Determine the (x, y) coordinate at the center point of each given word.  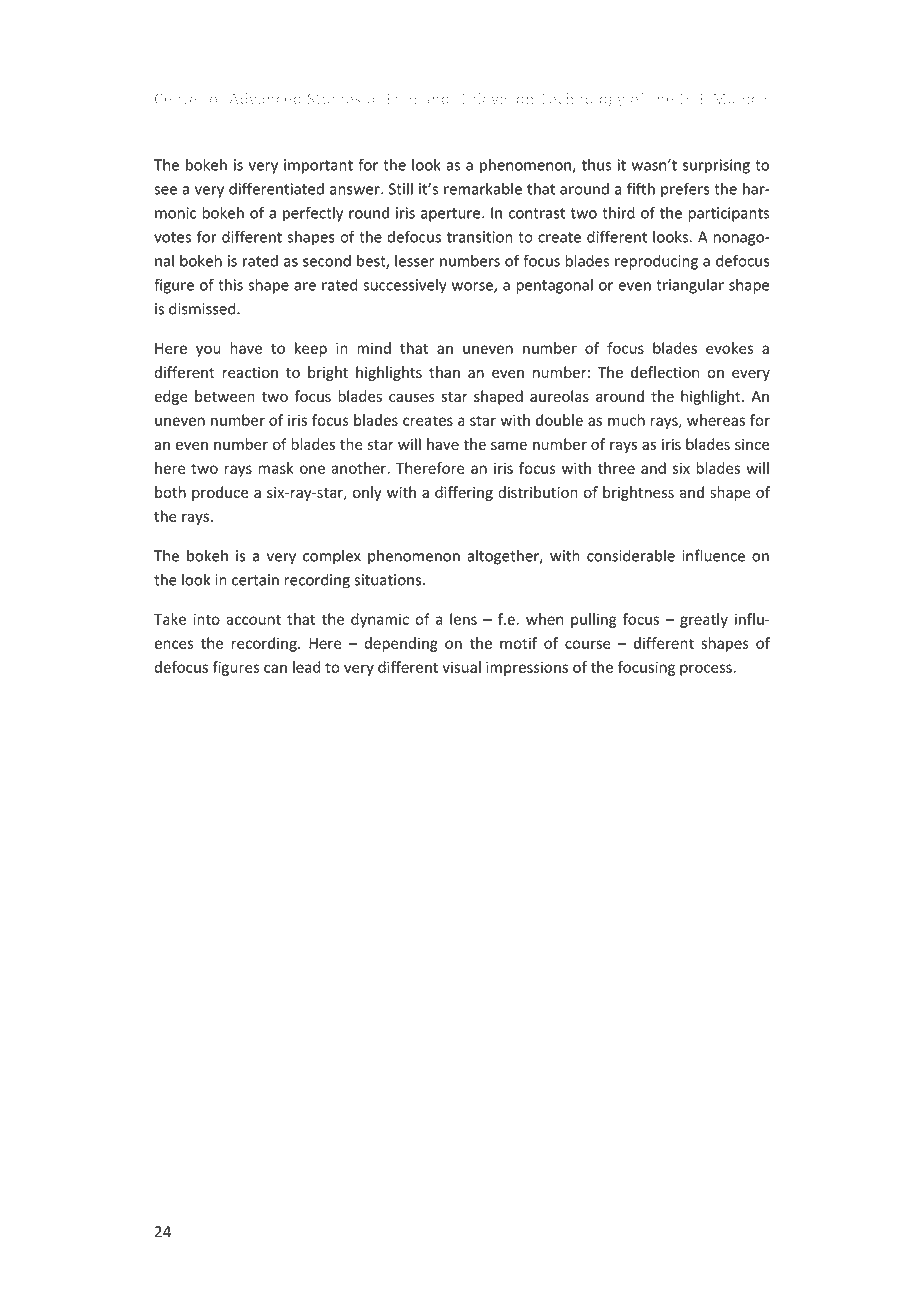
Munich (739, 98)
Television (496, 98)
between (225, 396)
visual (461, 667)
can (275, 668)
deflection (665, 372)
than (444, 372)
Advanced (265, 98)
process (707, 670)
